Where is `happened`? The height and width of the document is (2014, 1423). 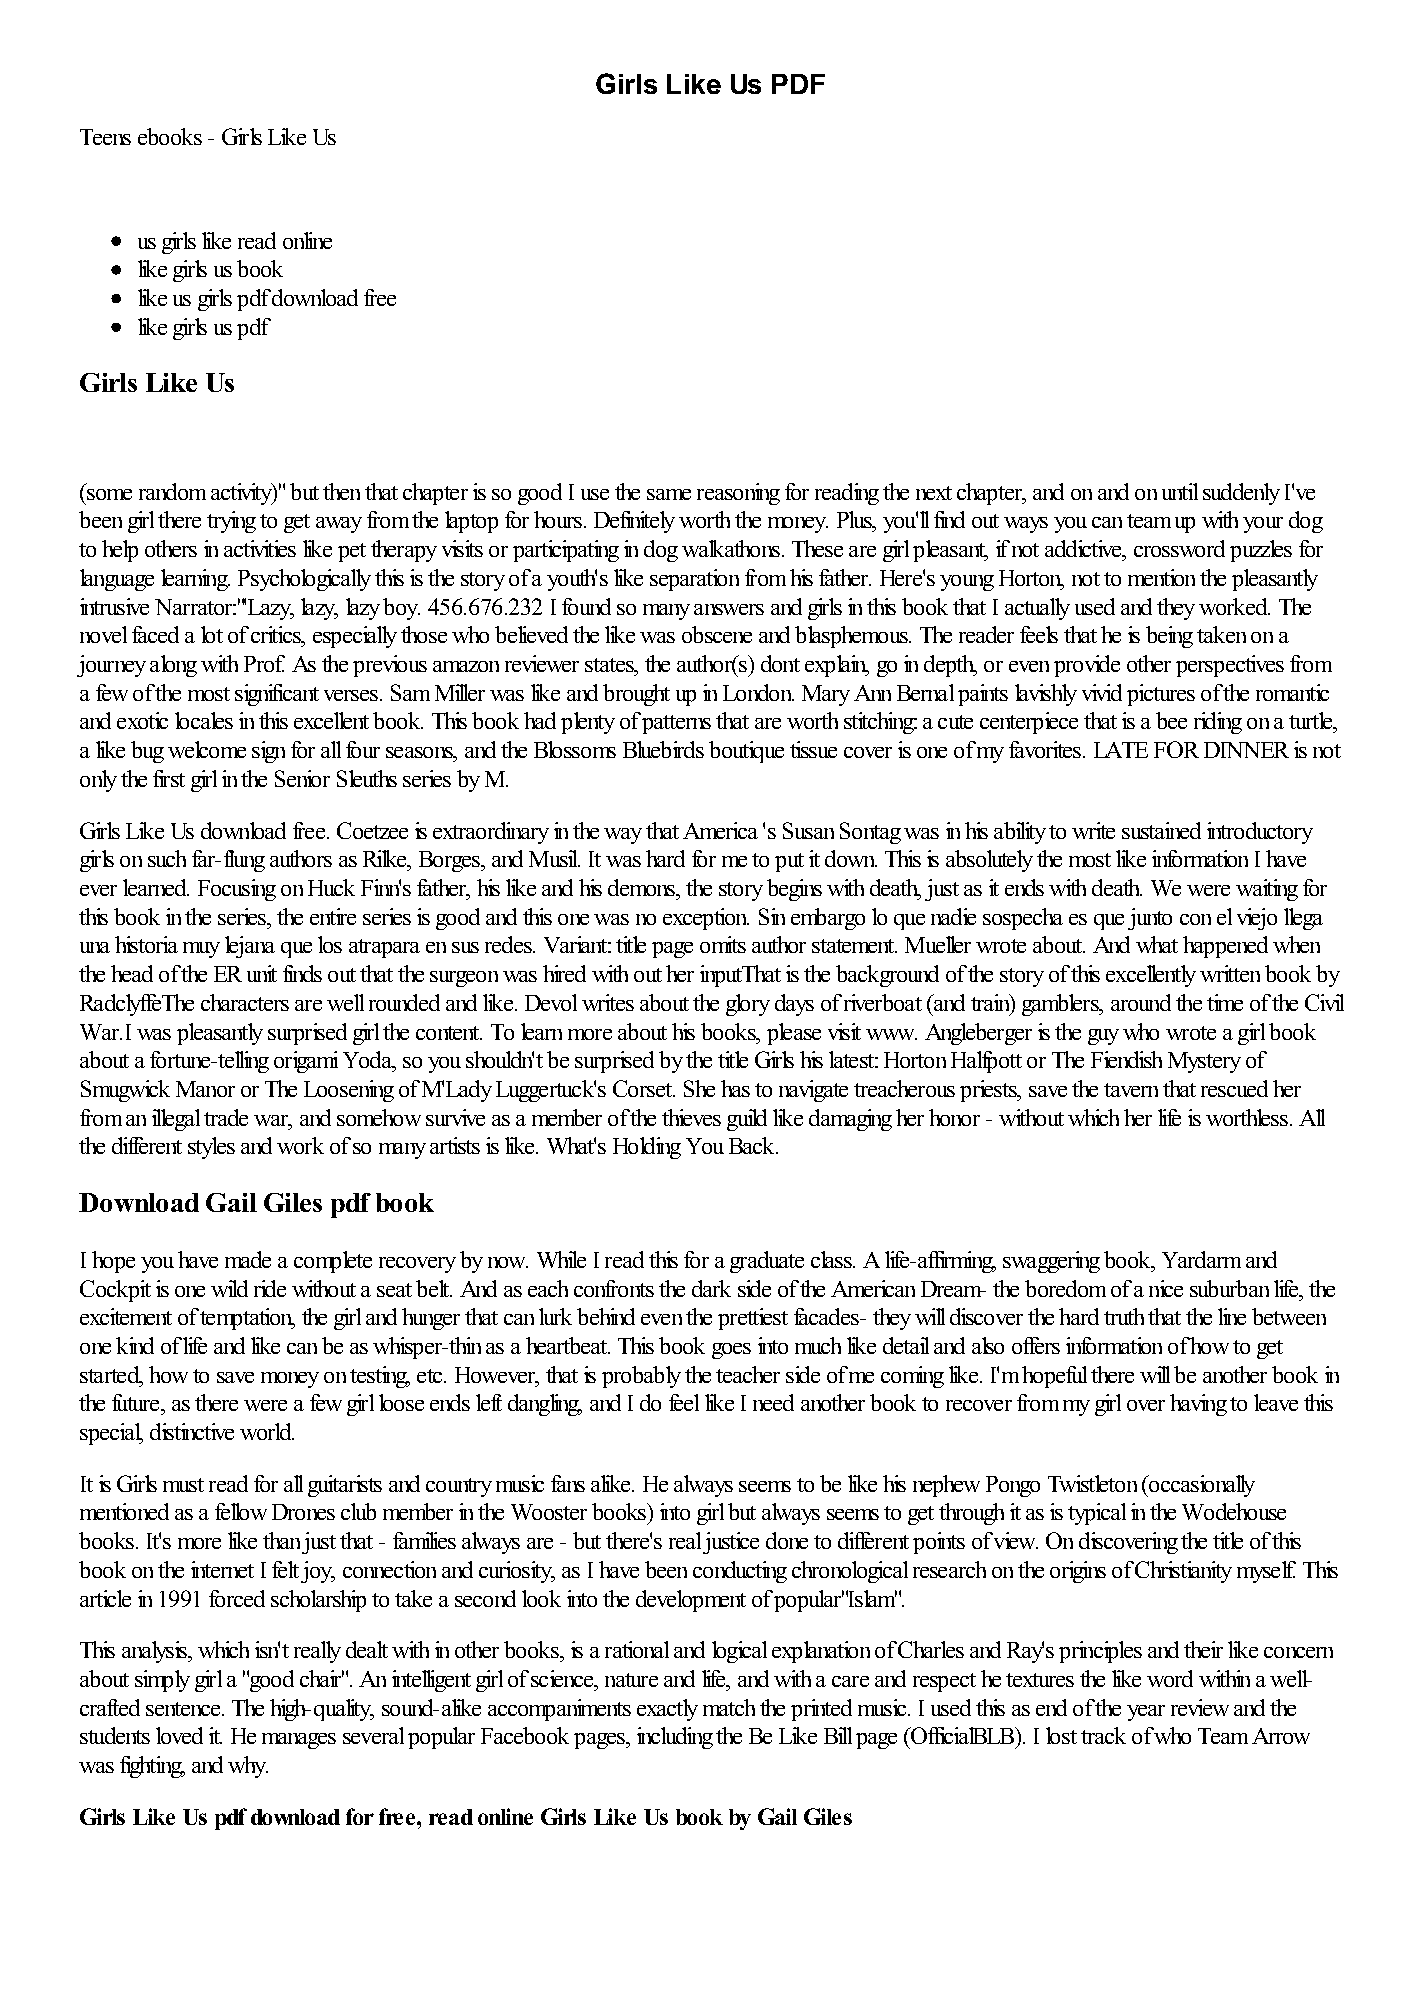 happened is located at coordinates (1225, 947).
